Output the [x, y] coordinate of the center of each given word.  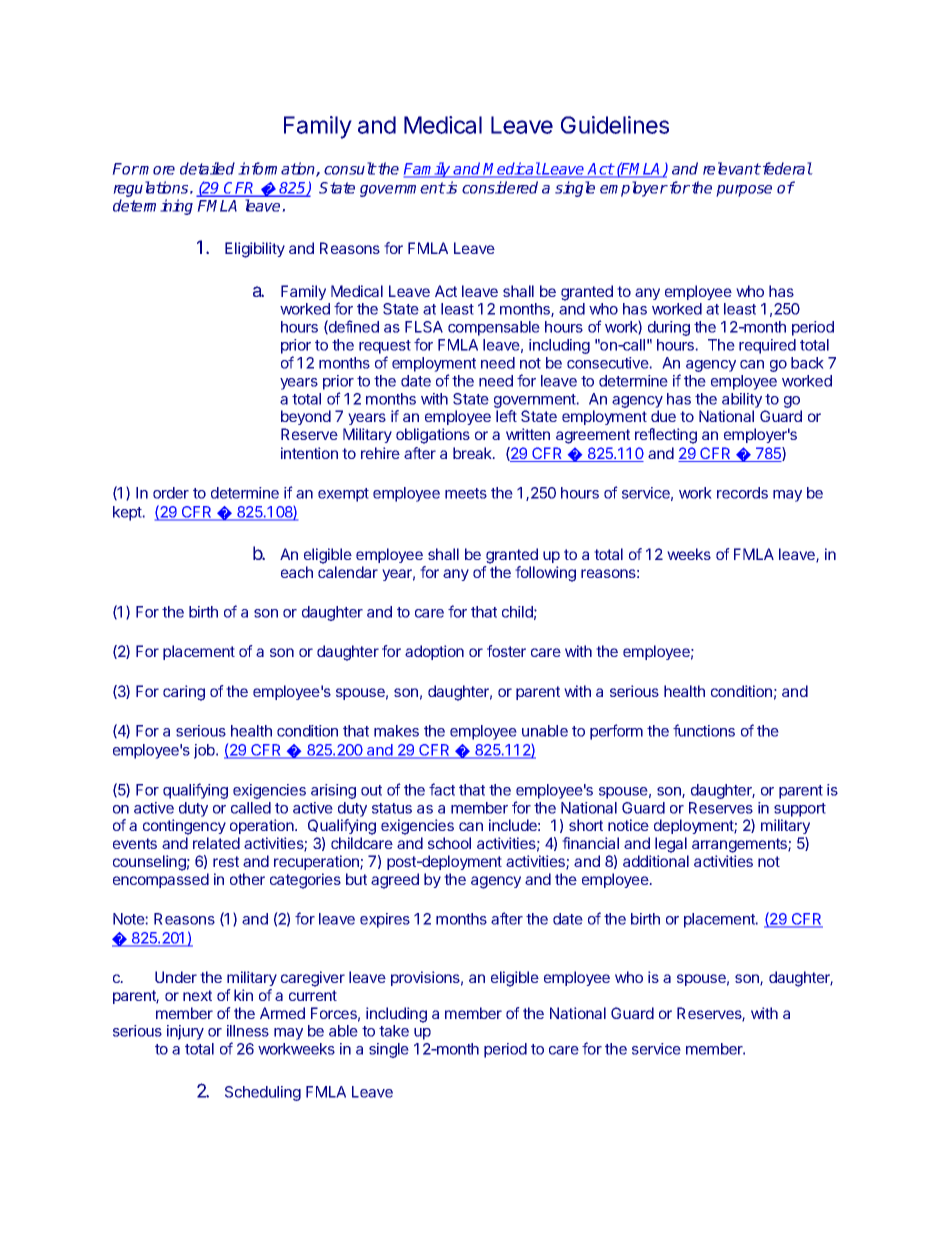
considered [500, 187]
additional [656, 861]
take [394, 1031]
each [297, 572]
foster [506, 651]
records [742, 493]
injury [185, 1032]
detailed [207, 168]
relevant [732, 168]
